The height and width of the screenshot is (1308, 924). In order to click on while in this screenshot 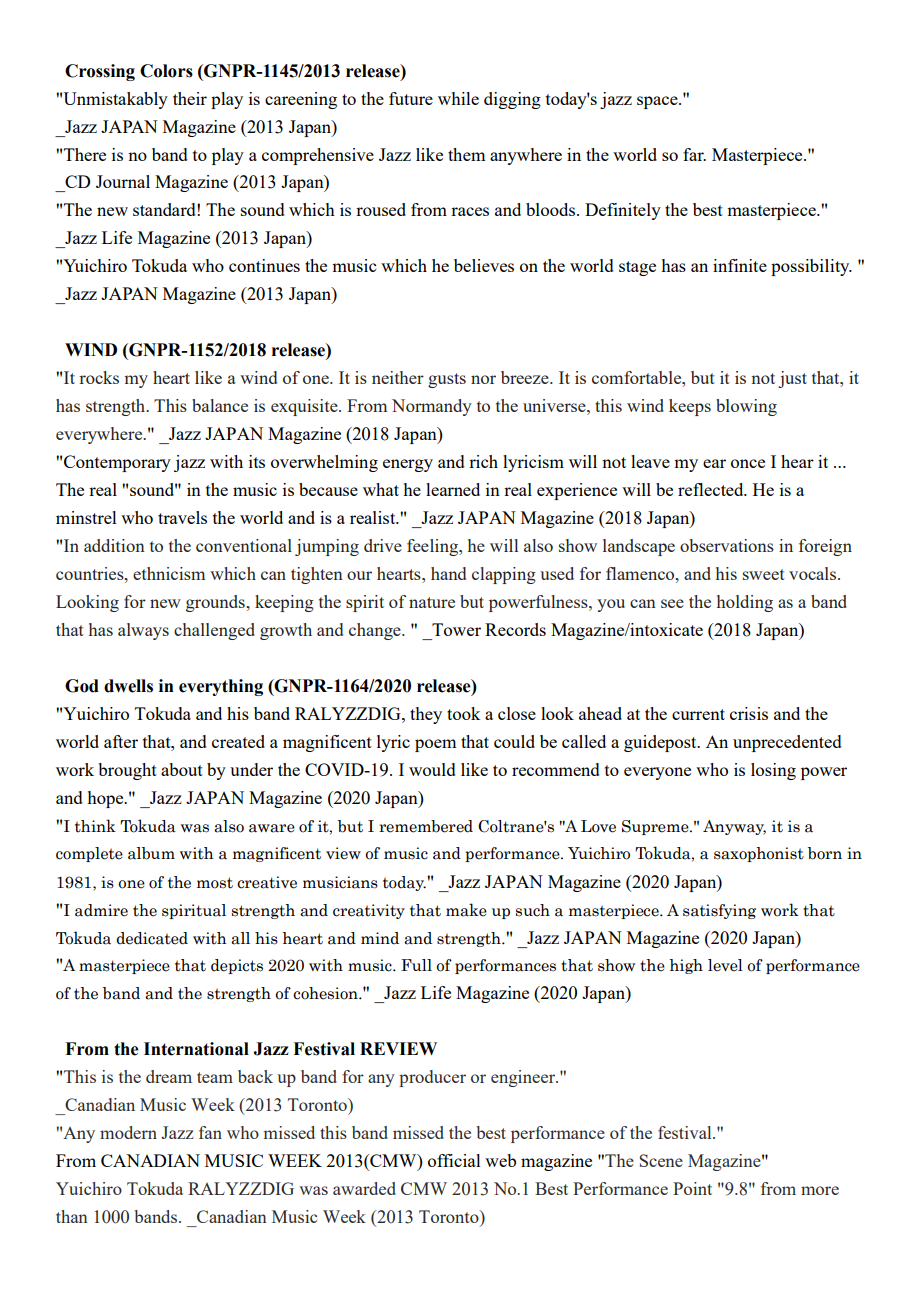, I will do `click(458, 98)`.
